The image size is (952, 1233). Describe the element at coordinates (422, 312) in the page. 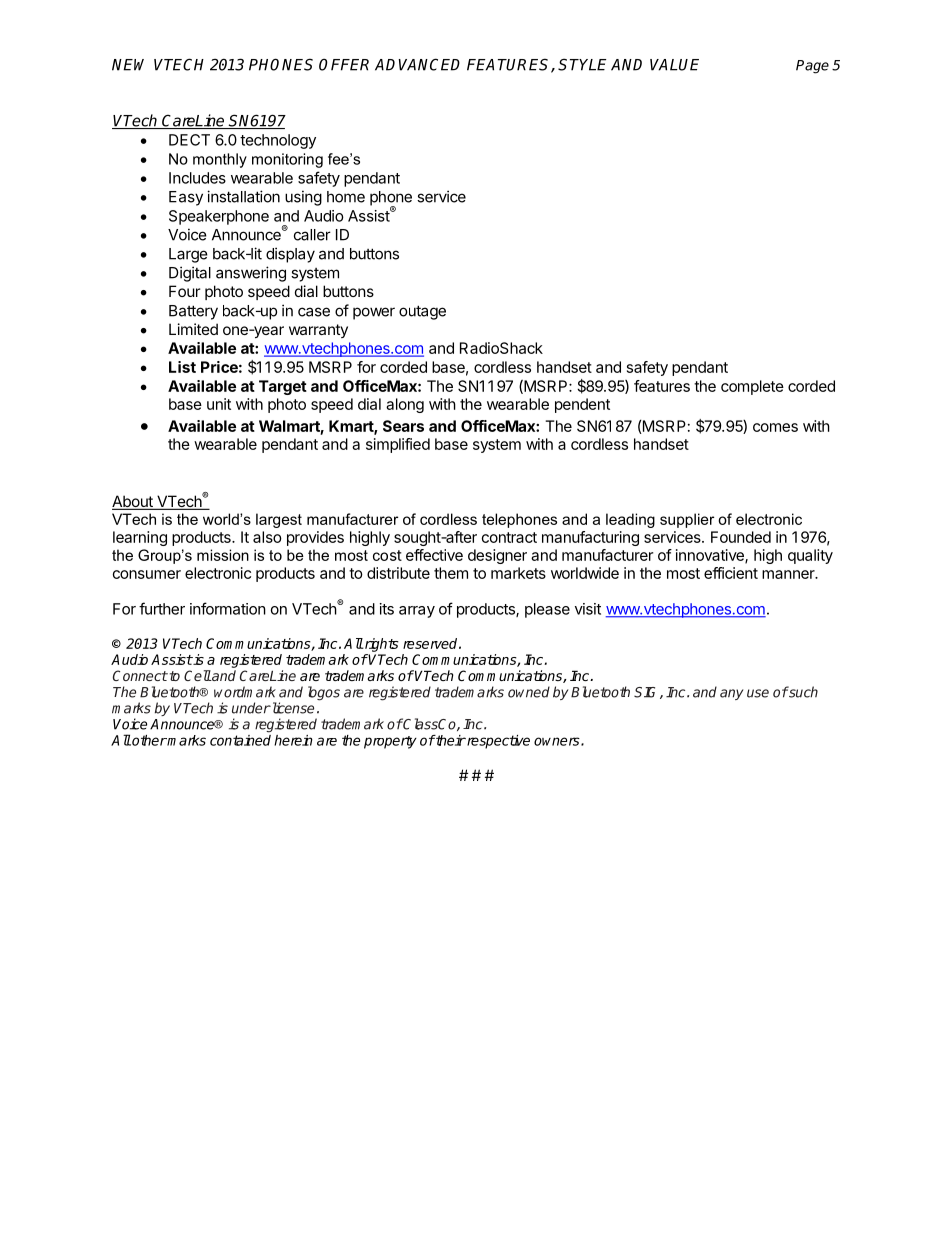

I see `outage` at that location.
